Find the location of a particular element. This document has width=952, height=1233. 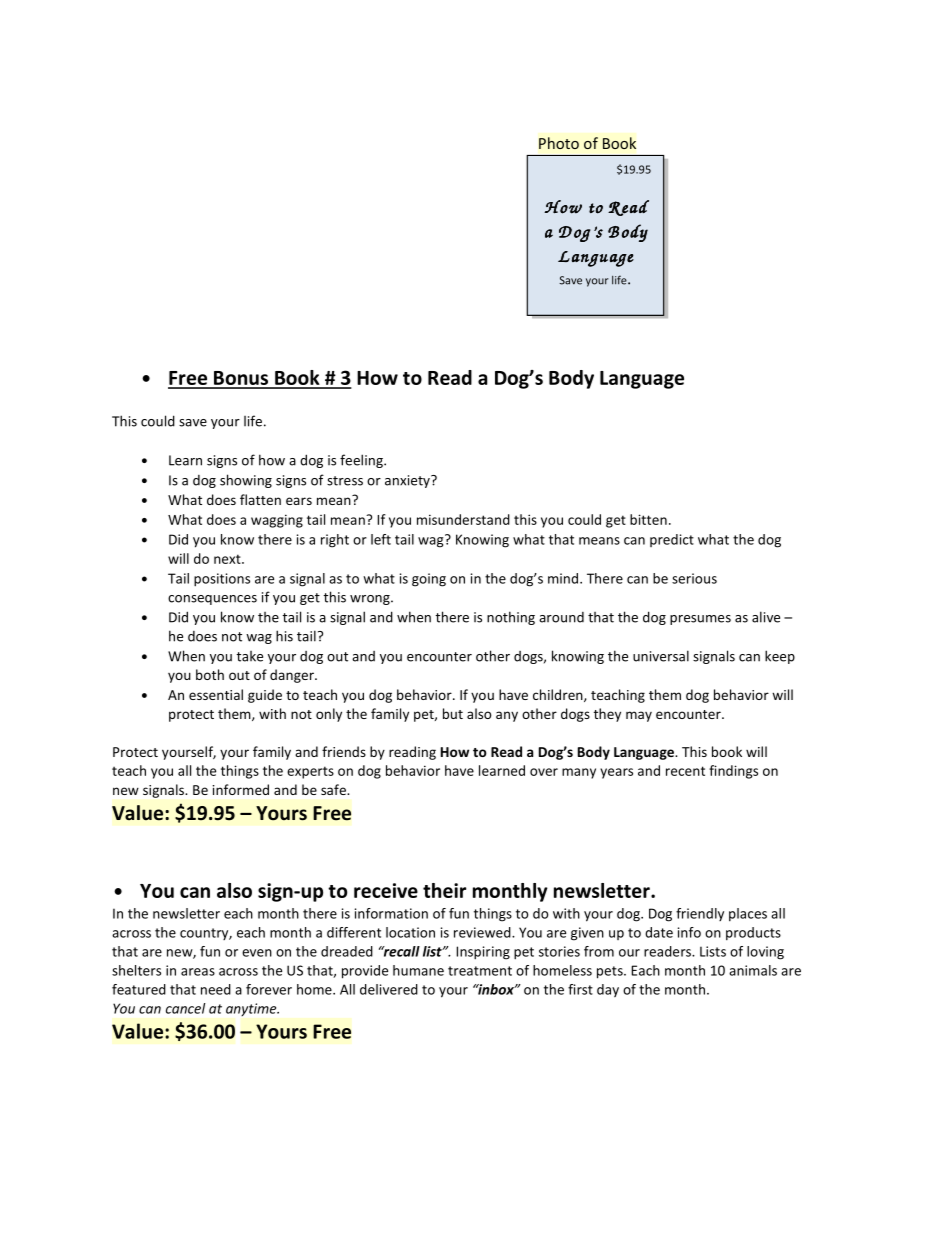

need is located at coordinates (216, 989).
